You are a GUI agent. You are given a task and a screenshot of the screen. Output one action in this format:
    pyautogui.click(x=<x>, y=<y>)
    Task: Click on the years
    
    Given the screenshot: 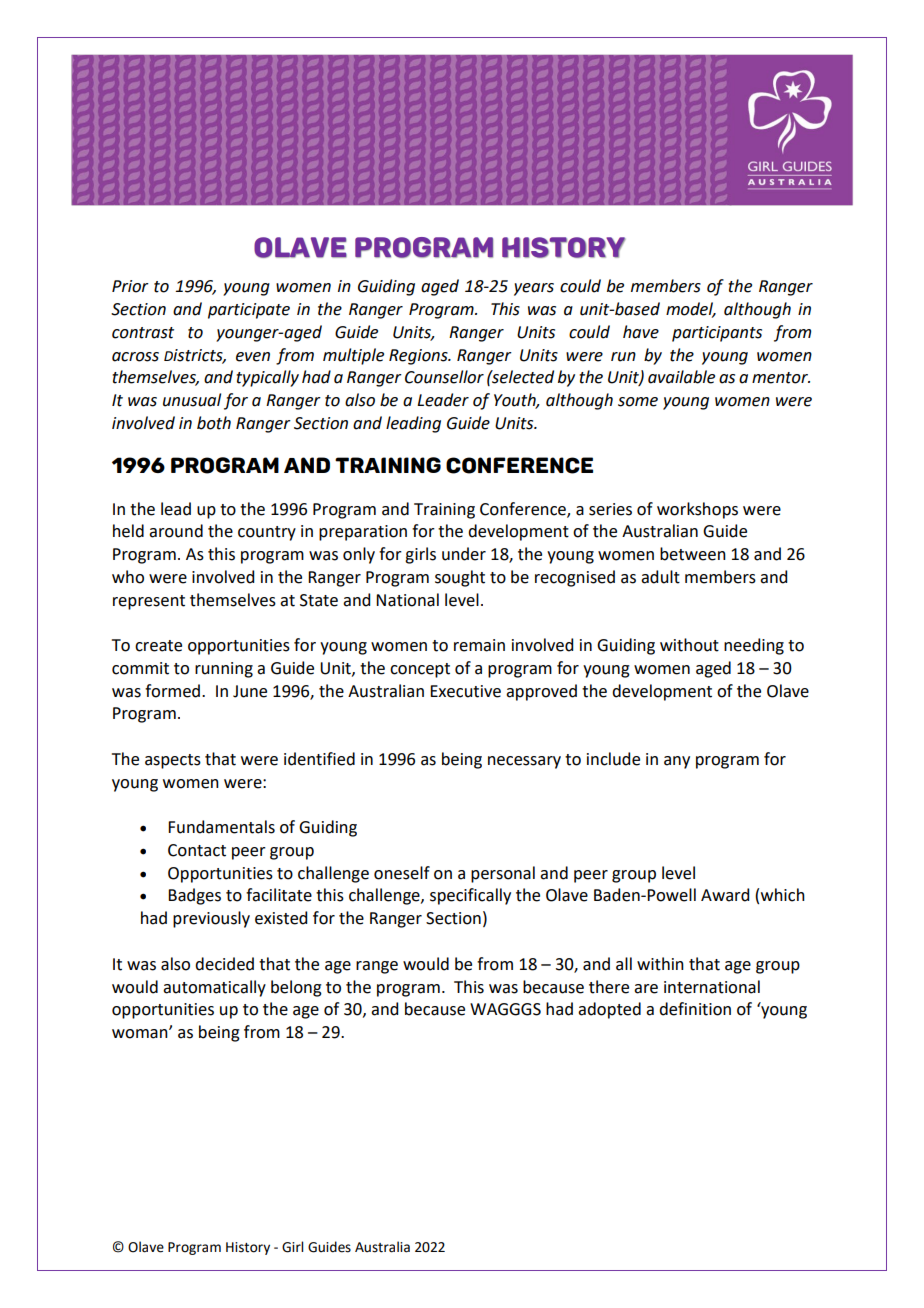 What is the action you would take?
    pyautogui.click(x=534, y=289)
